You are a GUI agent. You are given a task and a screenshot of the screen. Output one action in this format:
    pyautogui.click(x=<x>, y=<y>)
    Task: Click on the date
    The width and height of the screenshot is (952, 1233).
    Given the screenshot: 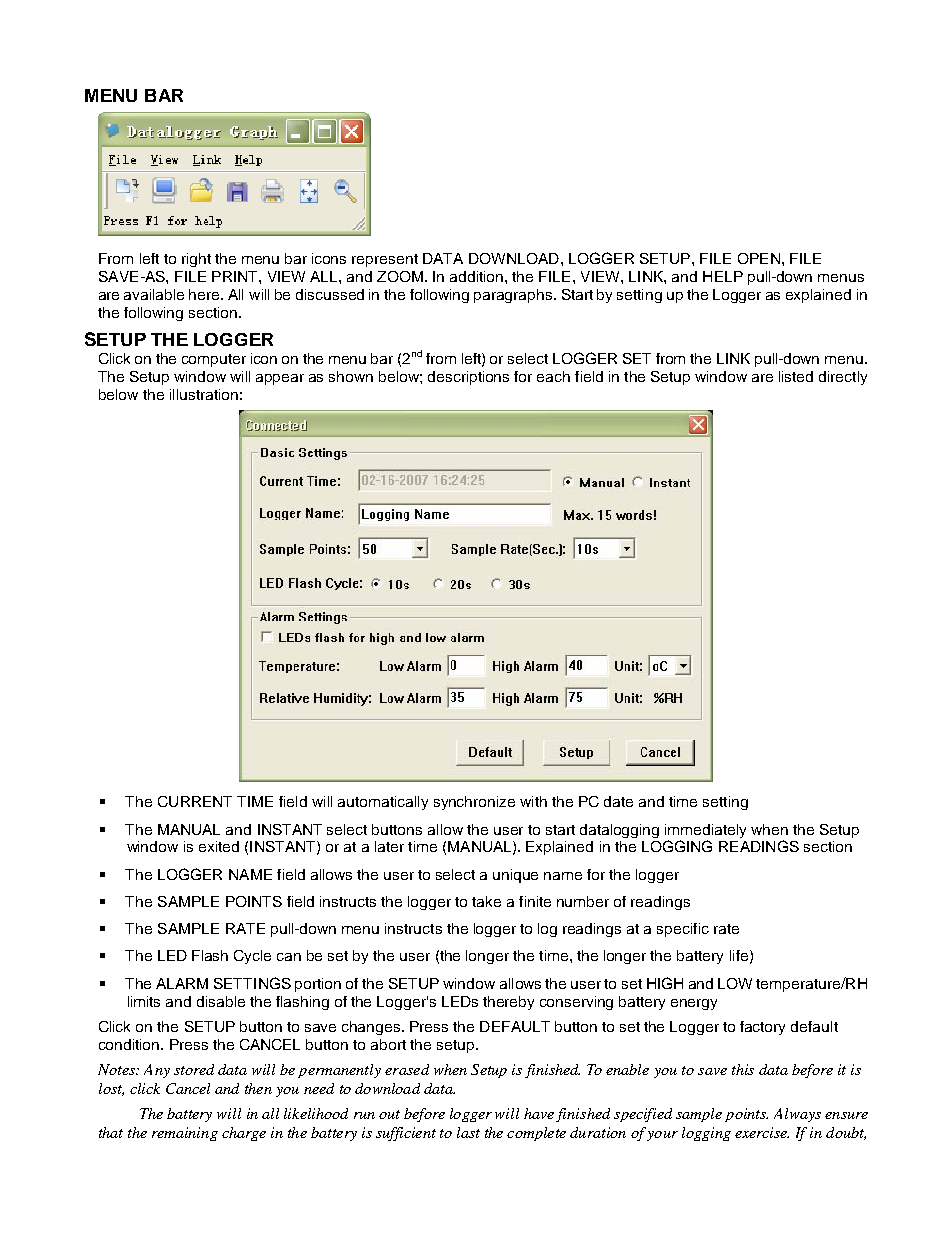 What is the action you would take?
    pyautogui.click(x=618, y=801)
